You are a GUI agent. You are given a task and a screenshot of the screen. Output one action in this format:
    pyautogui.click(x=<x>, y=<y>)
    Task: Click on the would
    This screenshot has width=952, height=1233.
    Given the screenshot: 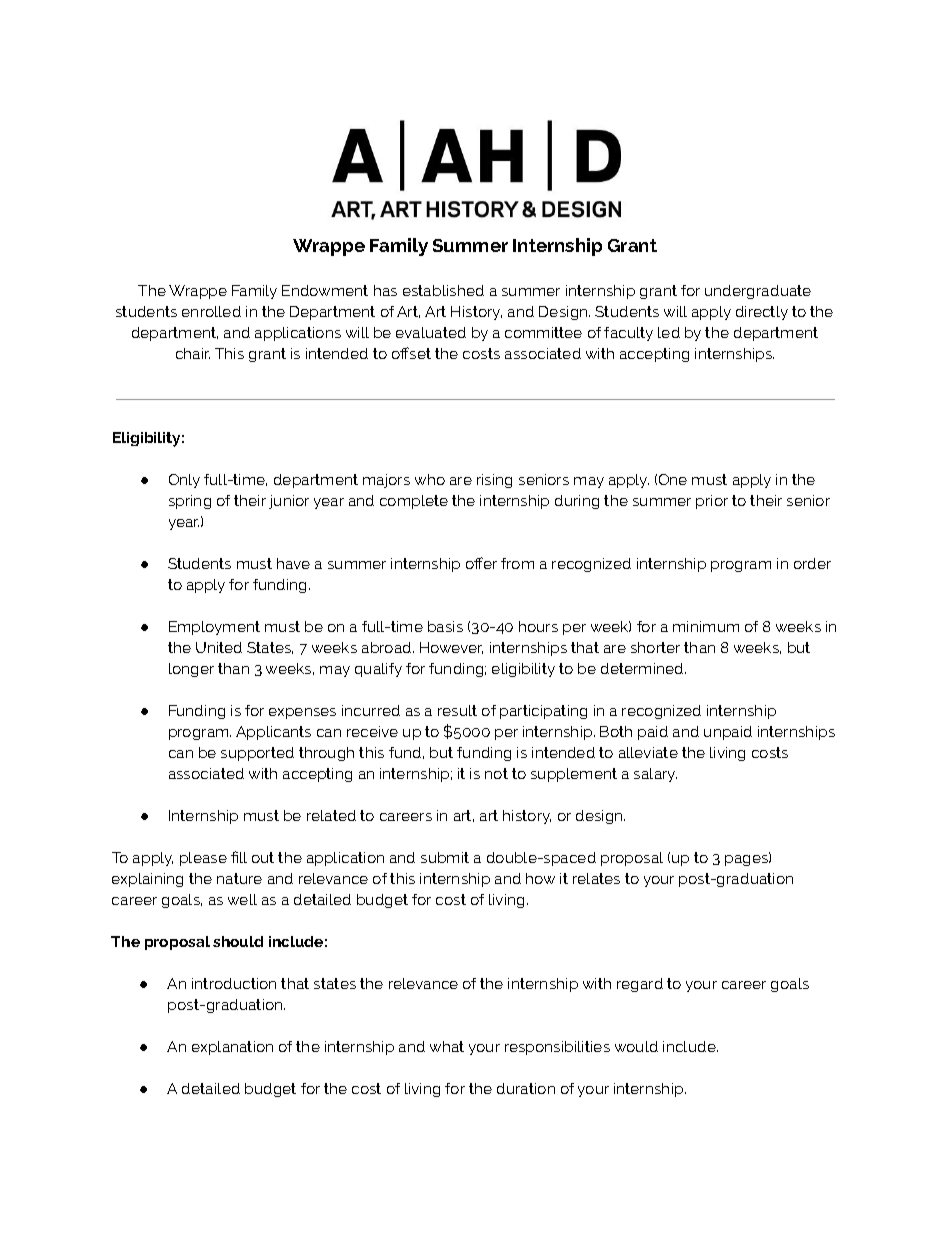 What is the action you would take?
    pyautogui.click(x=636, y=1046)
